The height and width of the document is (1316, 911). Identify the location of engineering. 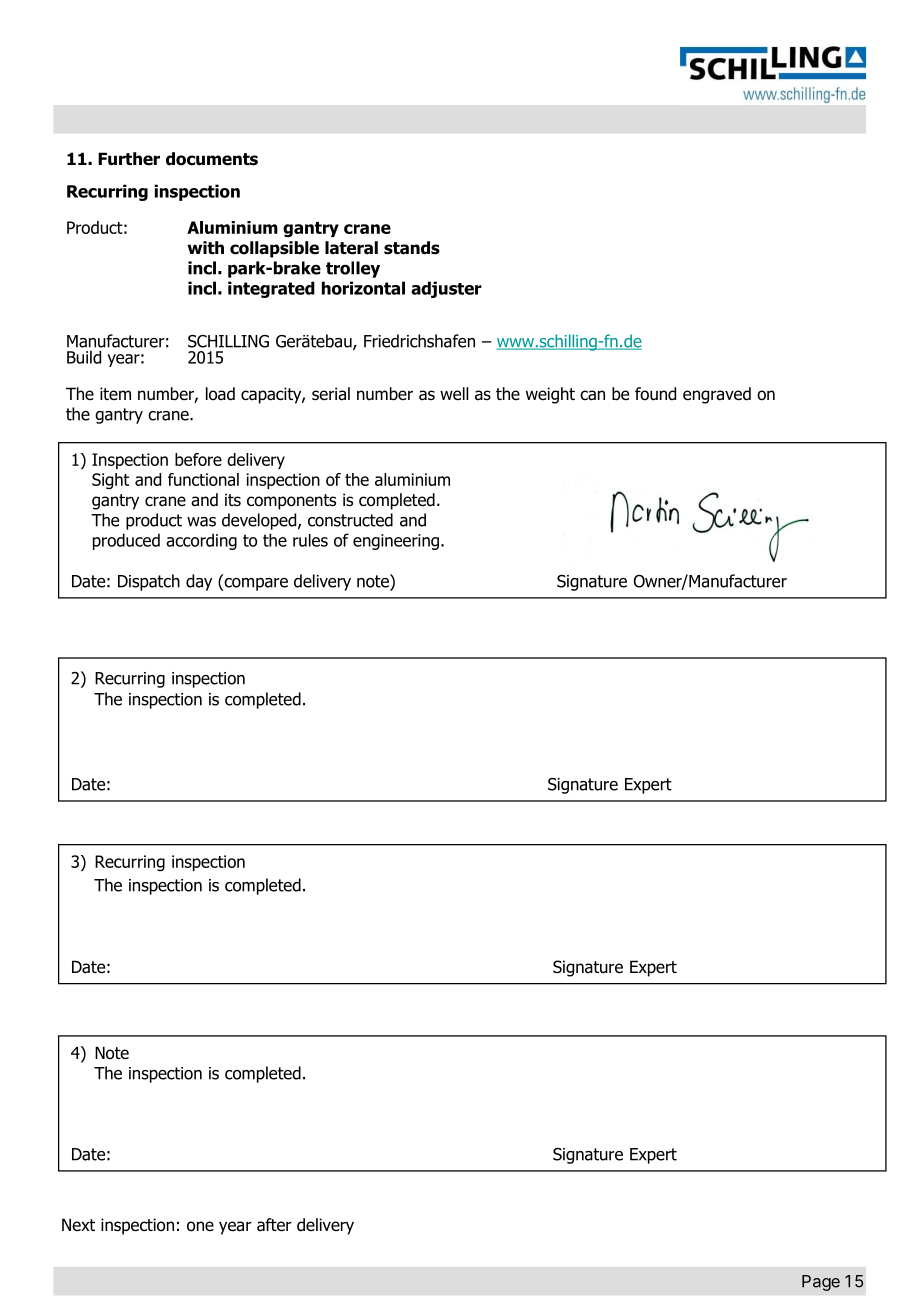
(396, 542).
